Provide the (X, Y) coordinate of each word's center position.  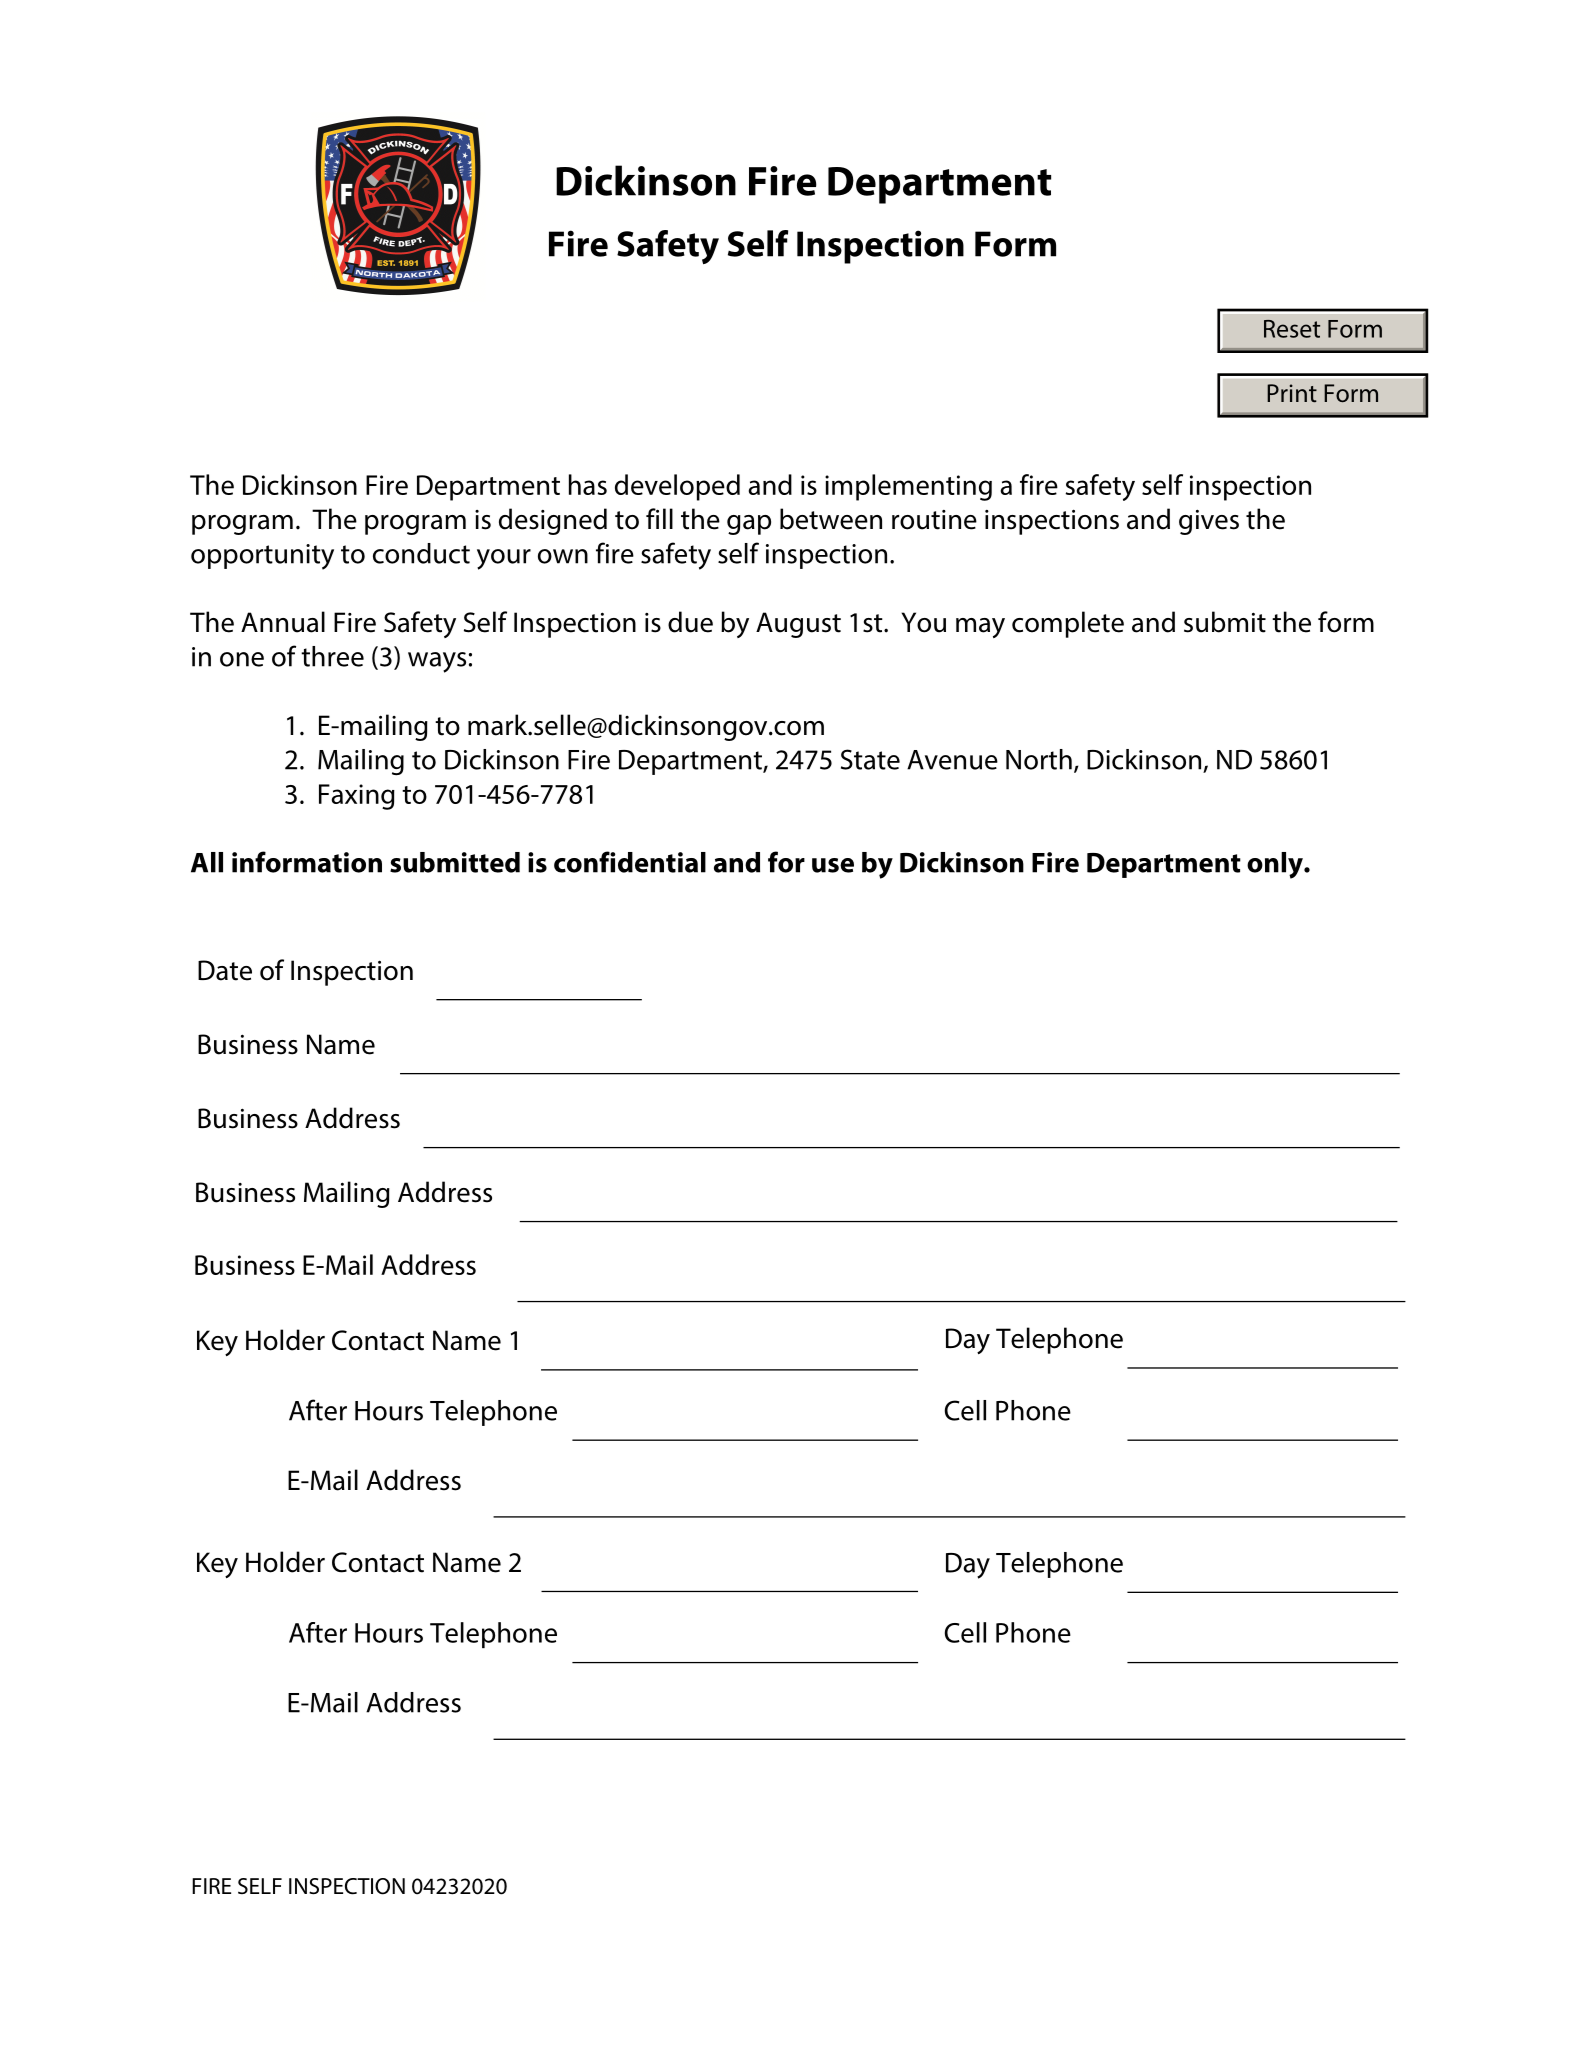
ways (437, 662)
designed (553, 521)
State (870, 759)
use (833, 865)
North (1039, 759)
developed (677, 487)
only (1276, 865)
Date (225, 970)
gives (1209, 522)
